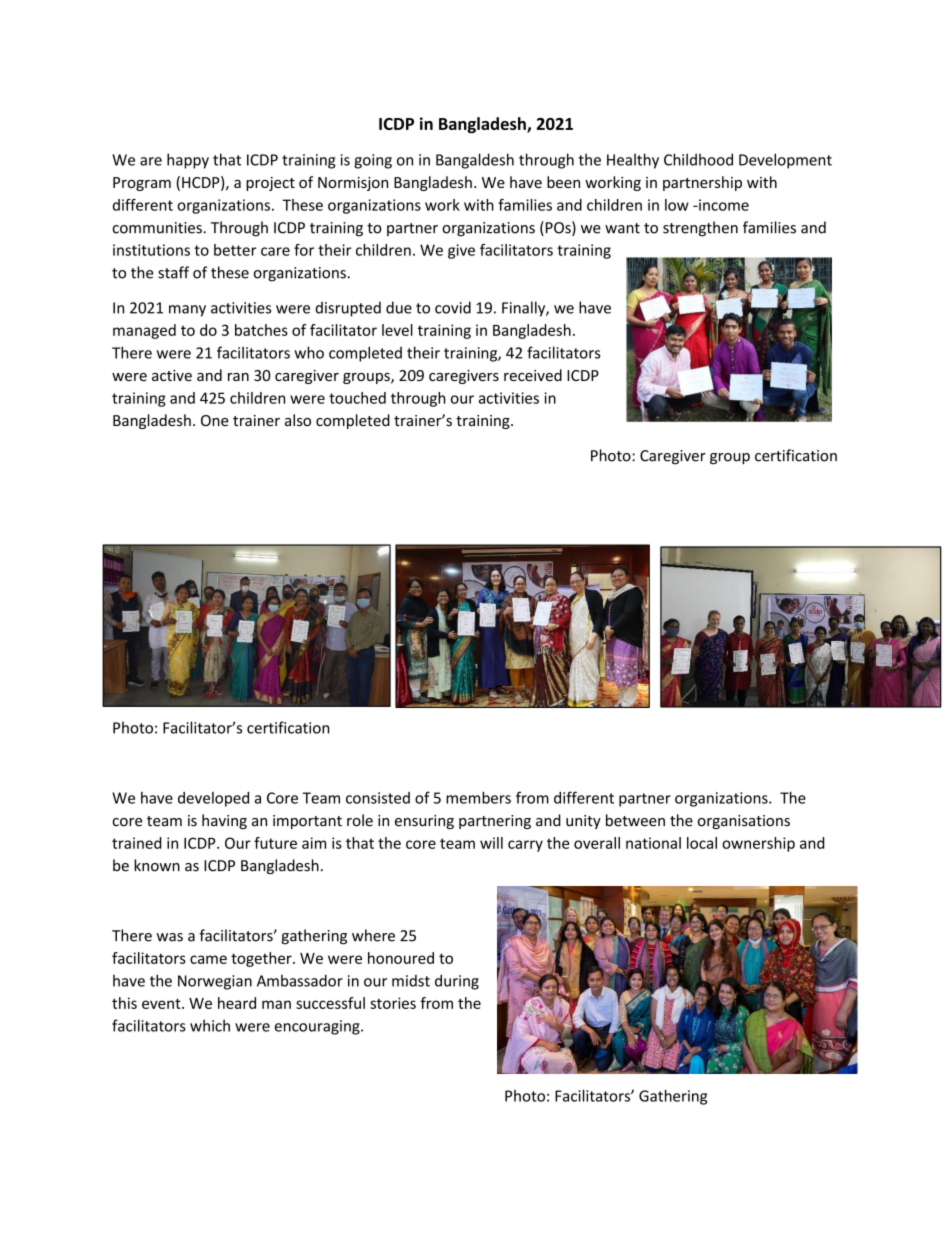  What do you see at coordinates (533, 375) in the image?
I see `received` at bounding box center [533, 375].
